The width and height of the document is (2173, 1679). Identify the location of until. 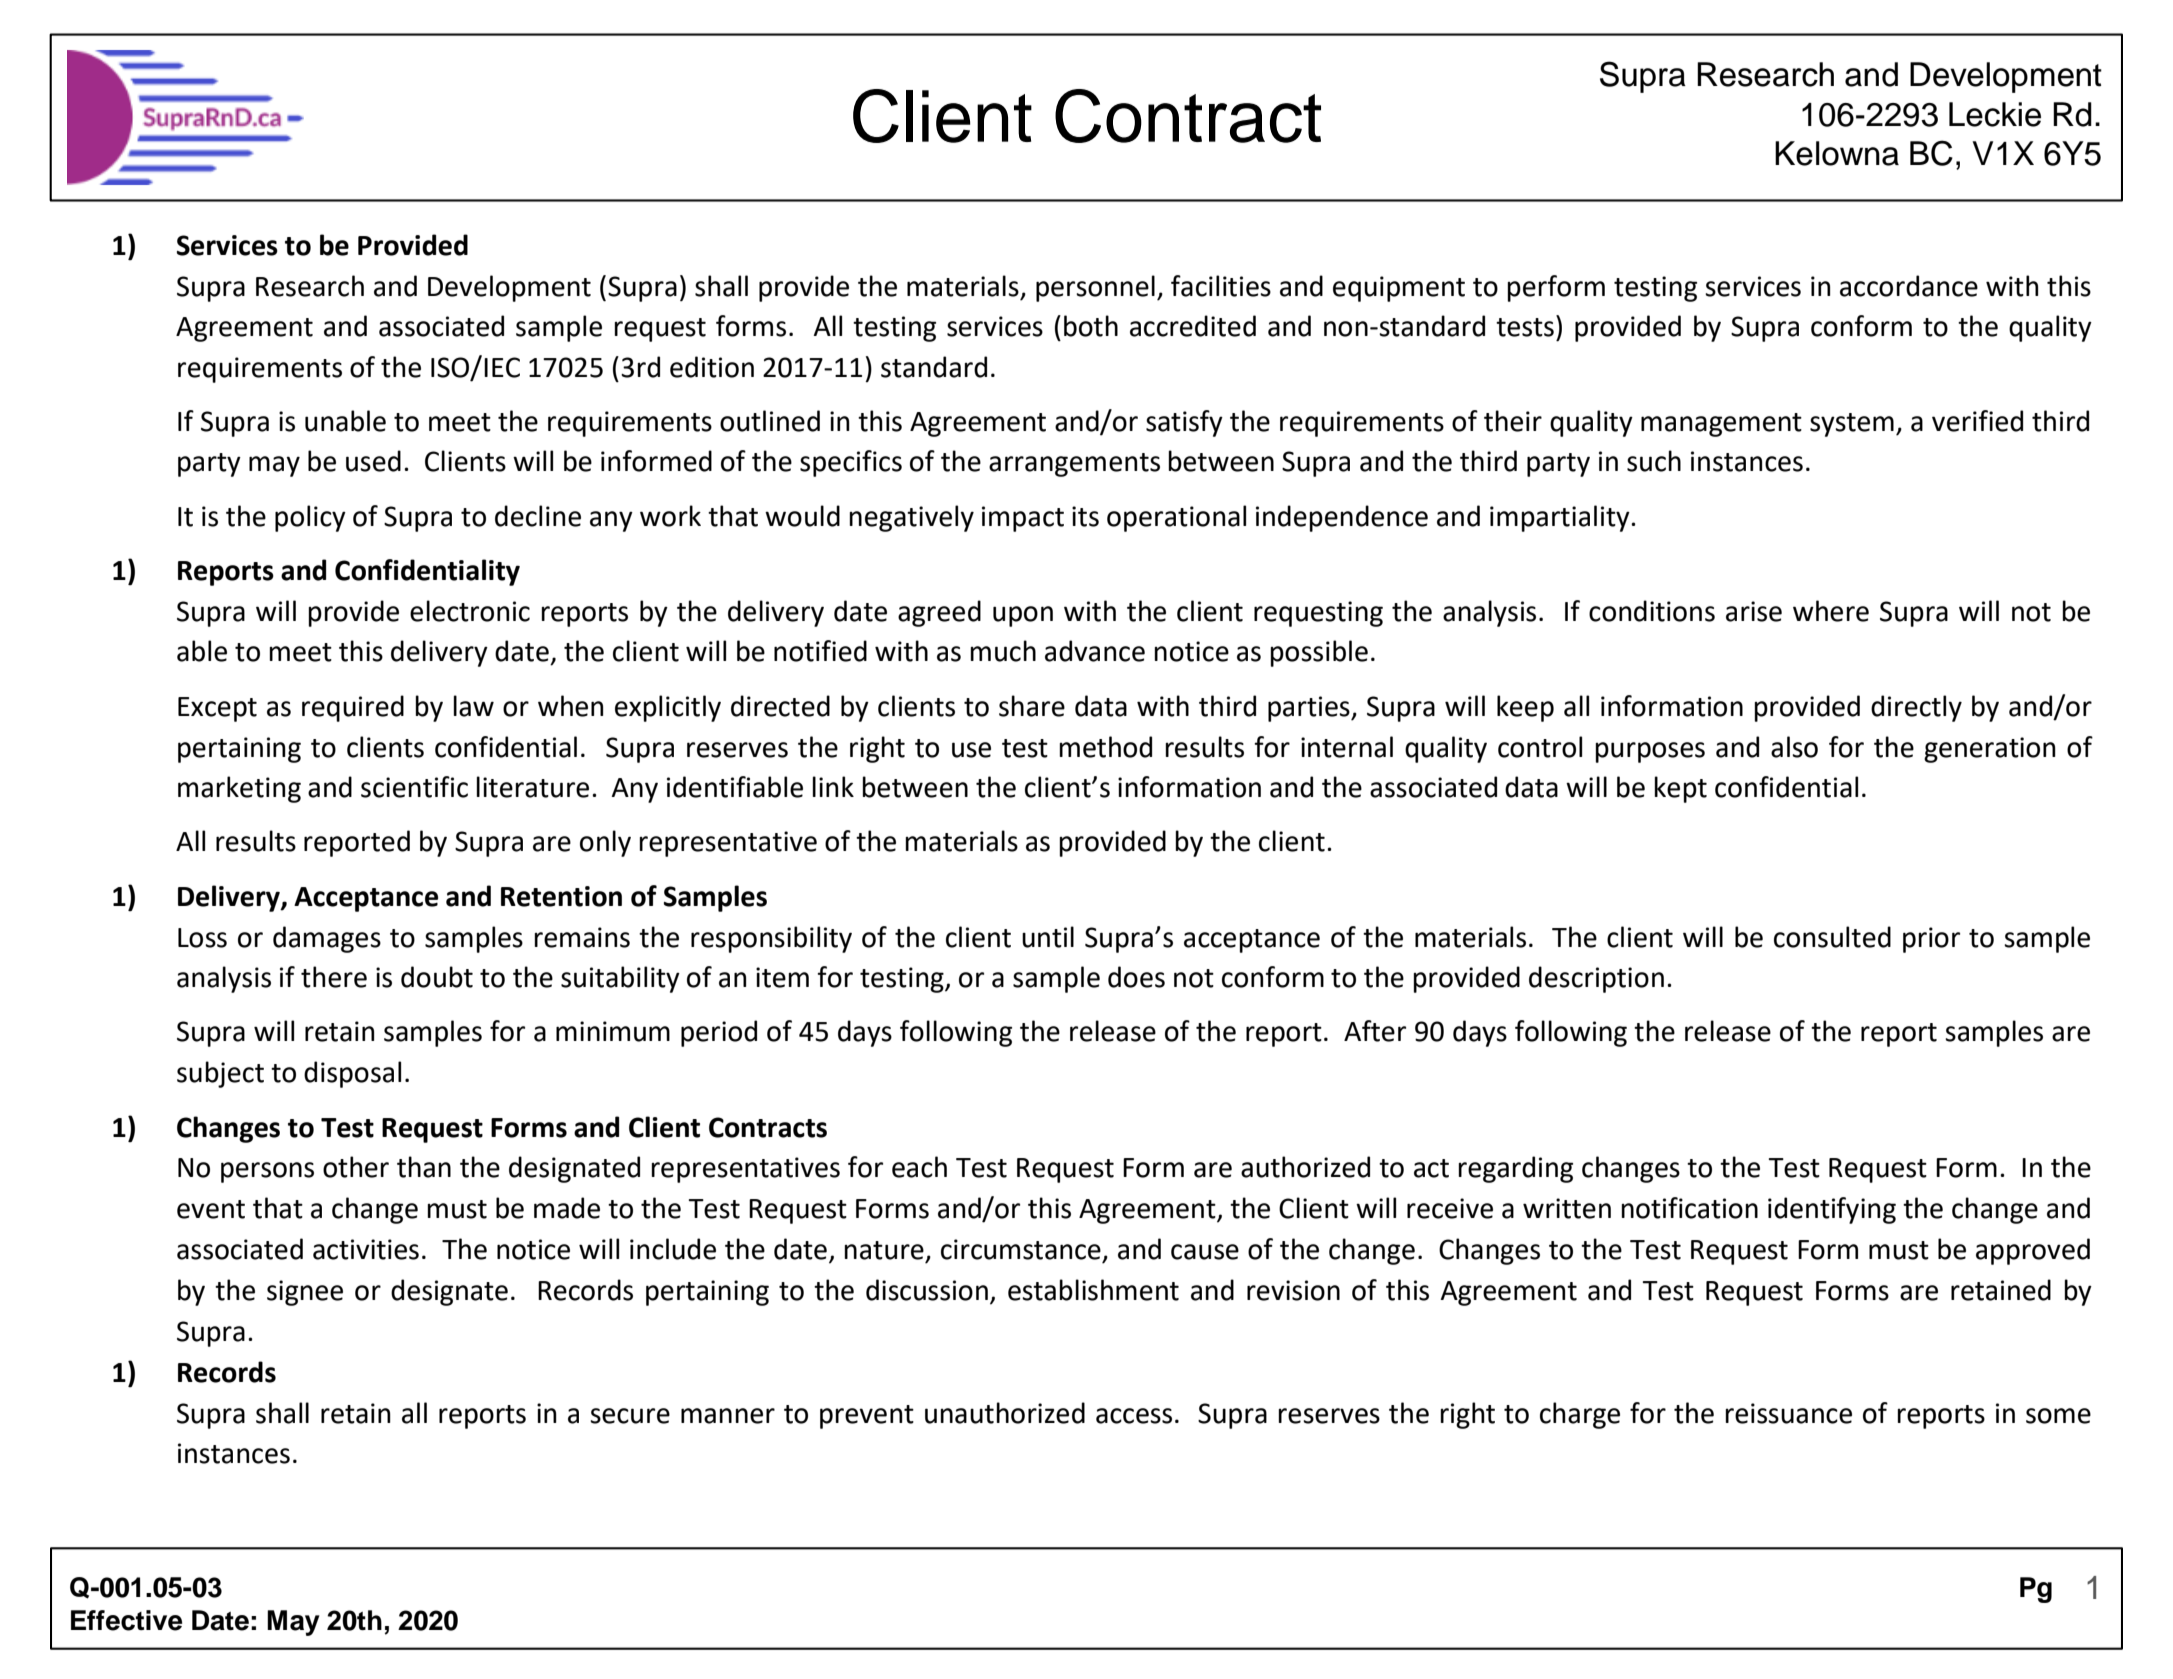
(1048, 937).
